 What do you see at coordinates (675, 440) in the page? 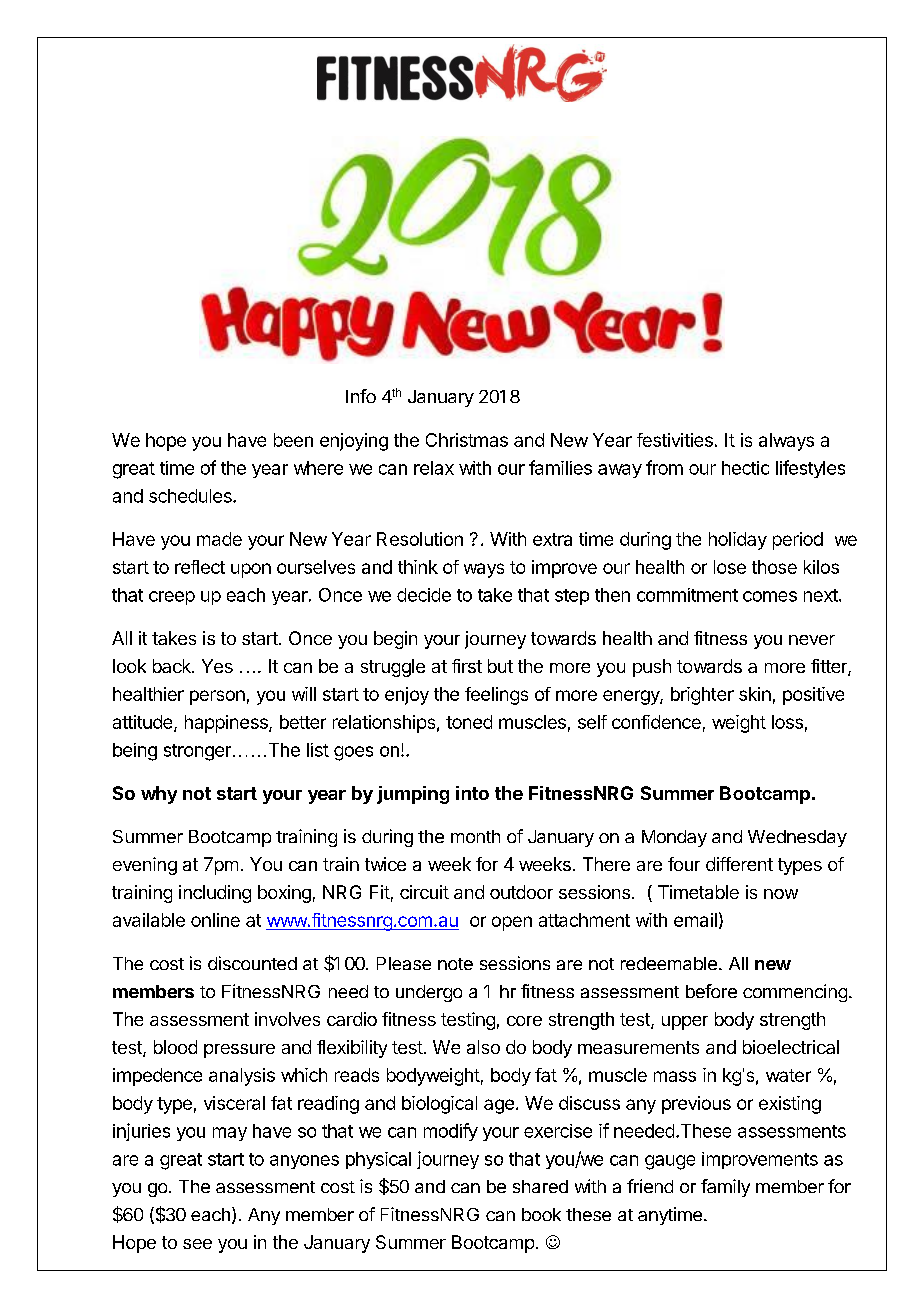
I see `festivities` at bounding box center [675, 440].
